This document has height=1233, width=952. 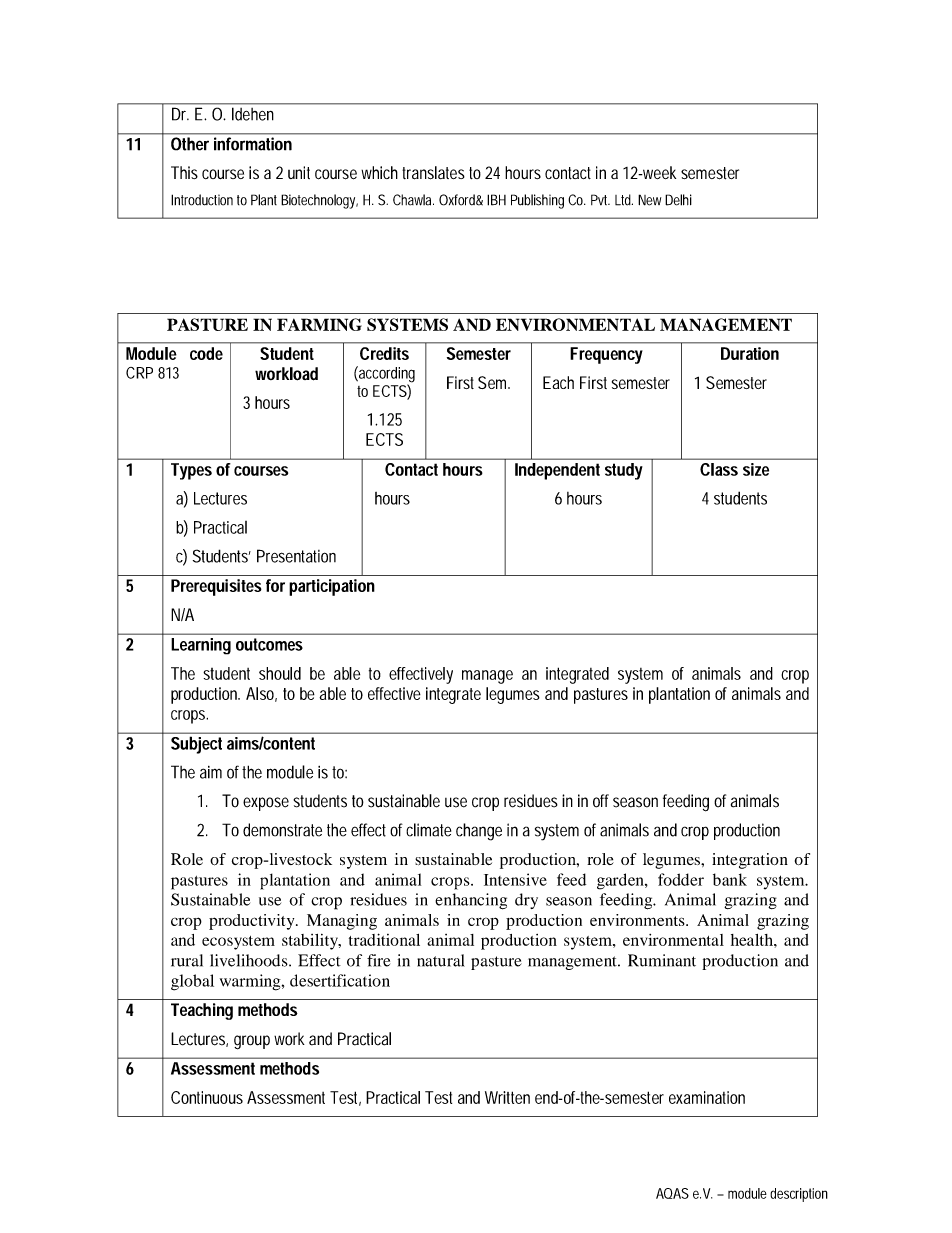 I want to click on Continuous, so click(x=207, y=1097).
